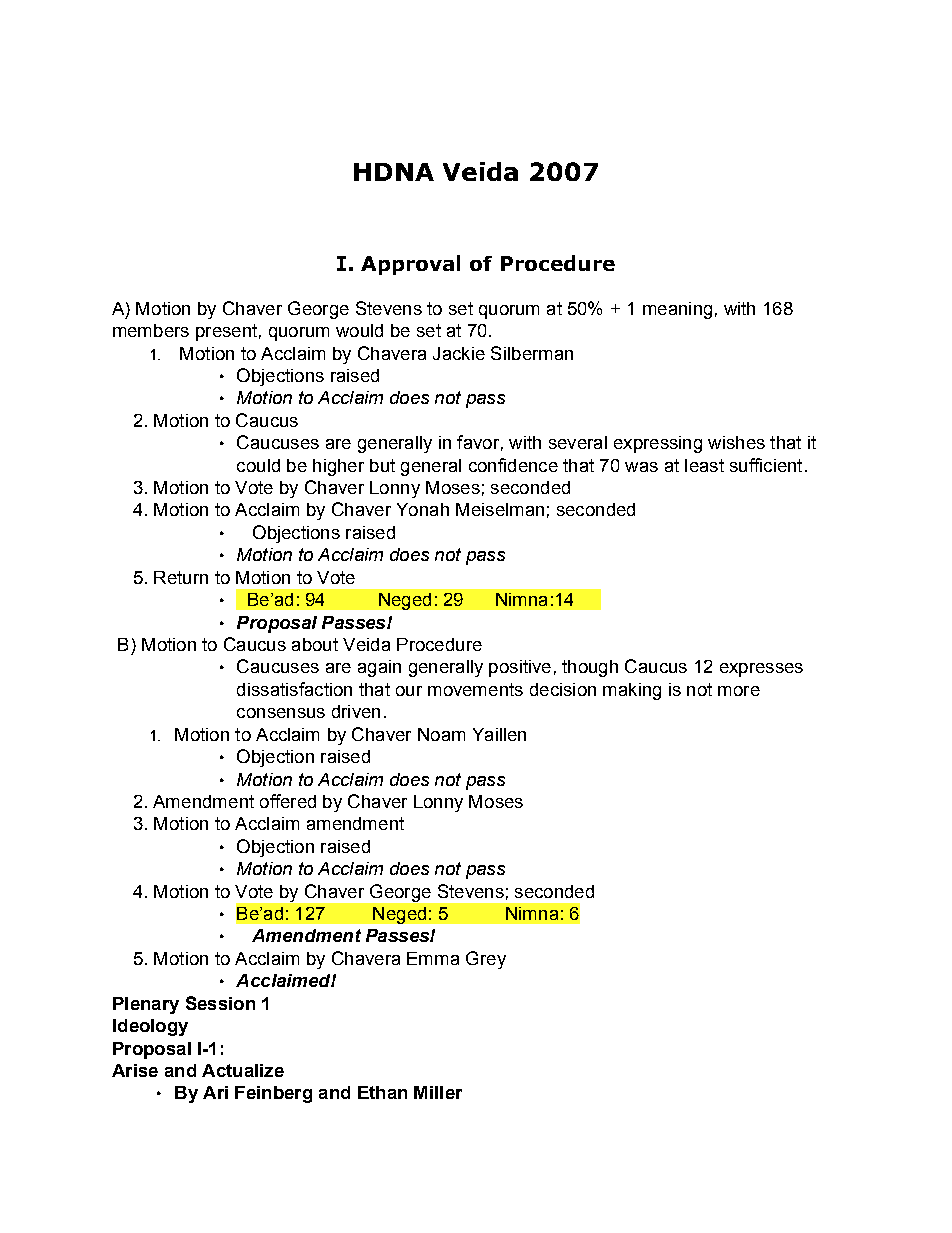  Describe the element at coordinates (513, 465) in the page. I see `confidence` at that location.
